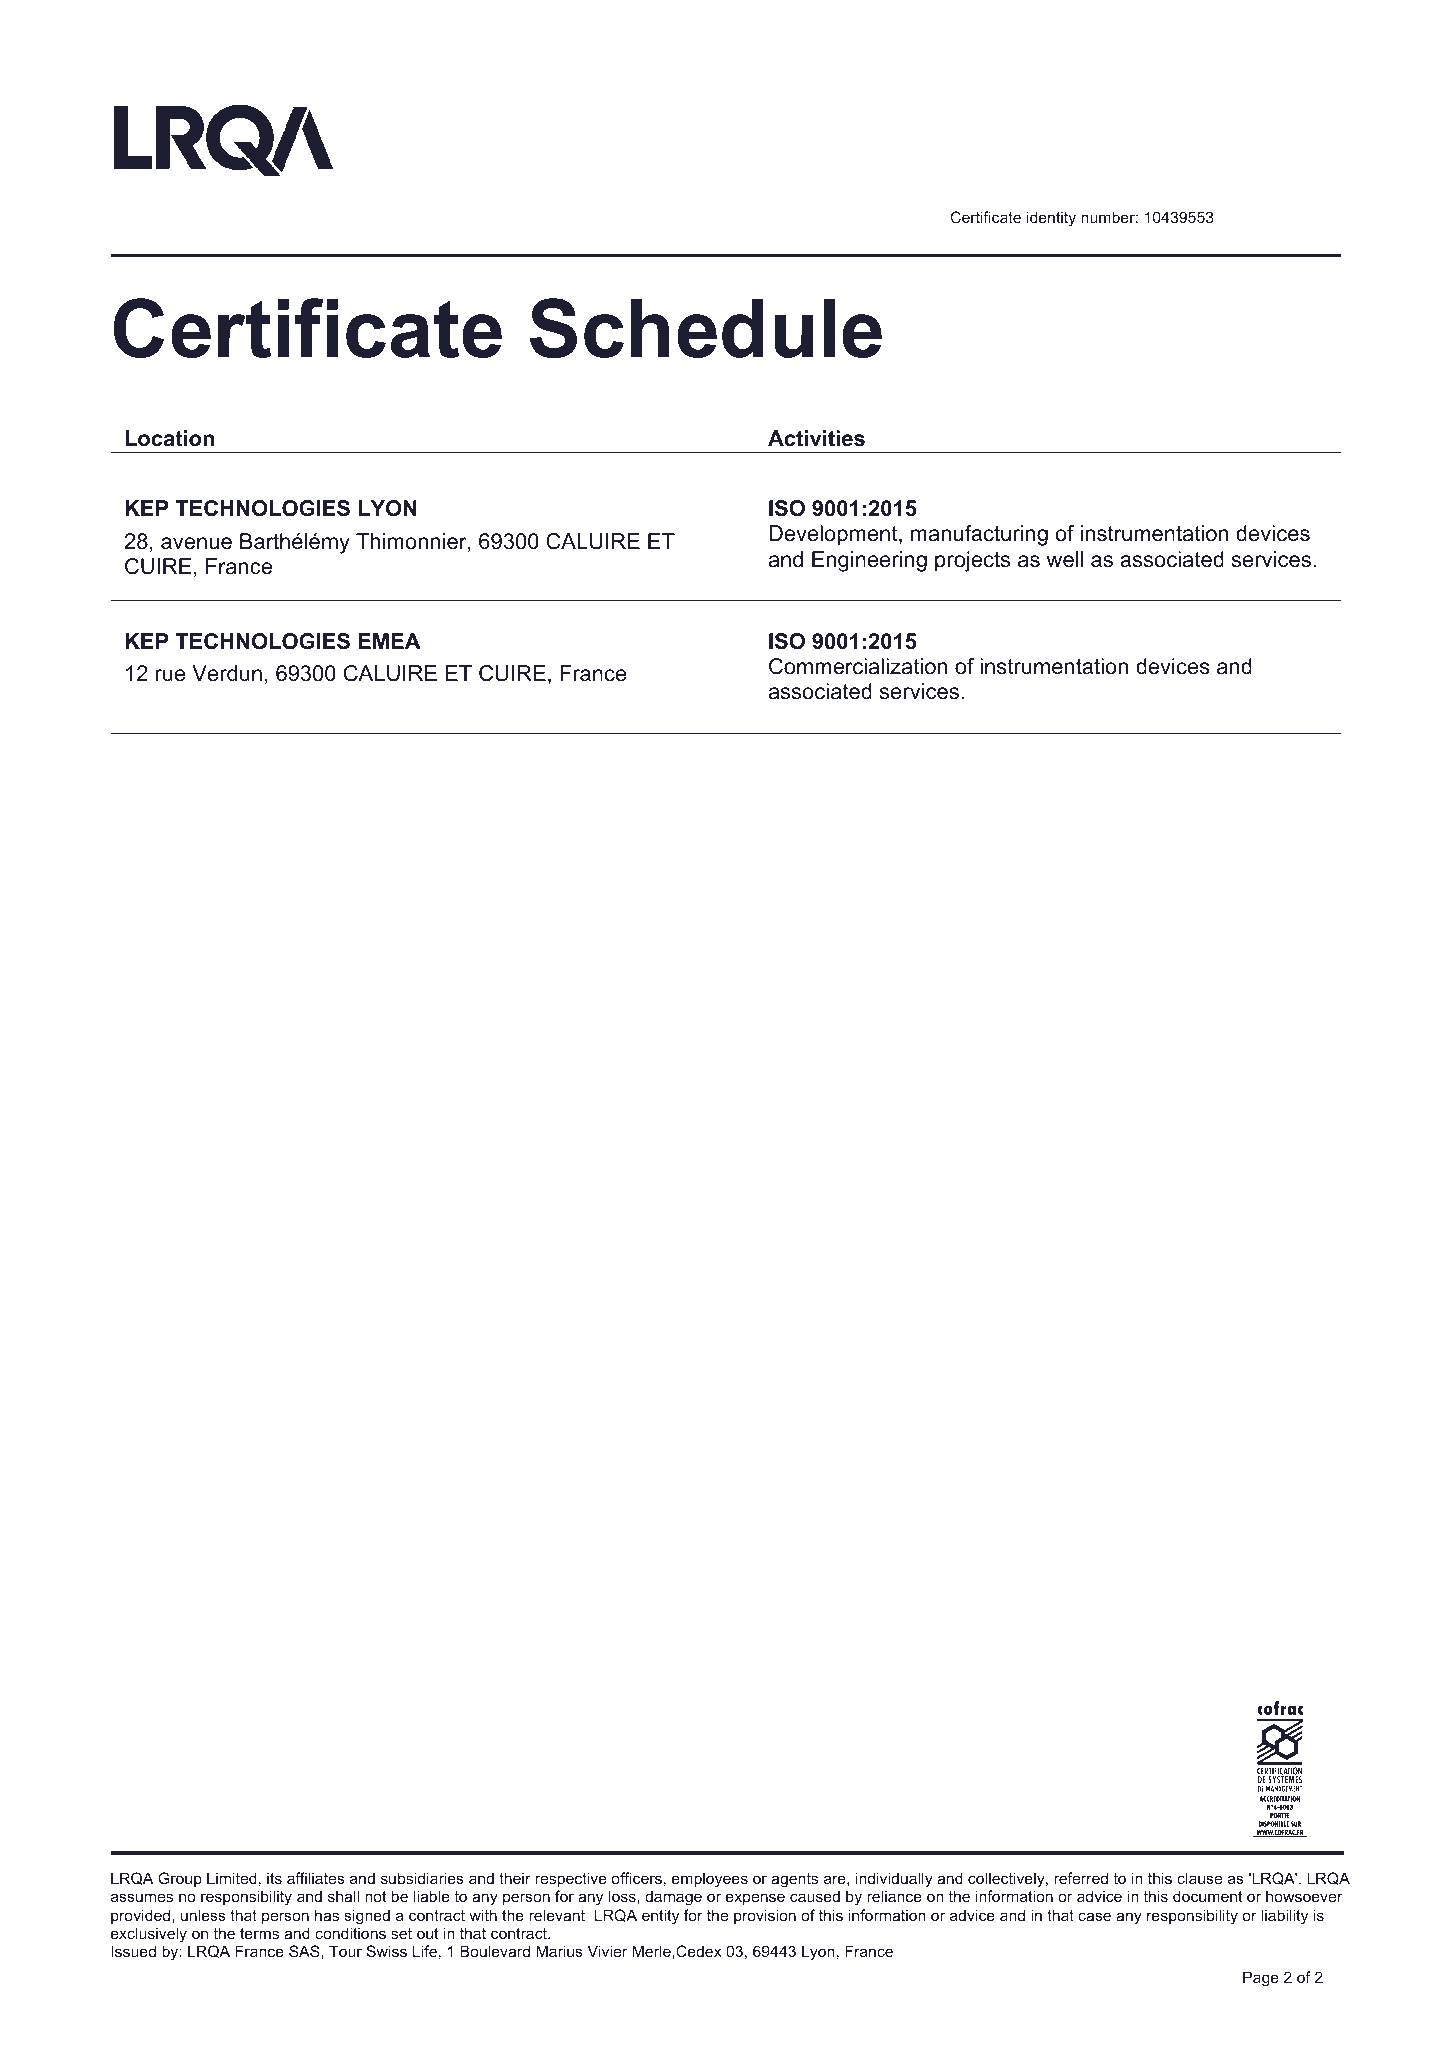  What do you see at coordinates (274, 1878) in the screenshot?
I see `its` at bounding box center [274, 1878].
